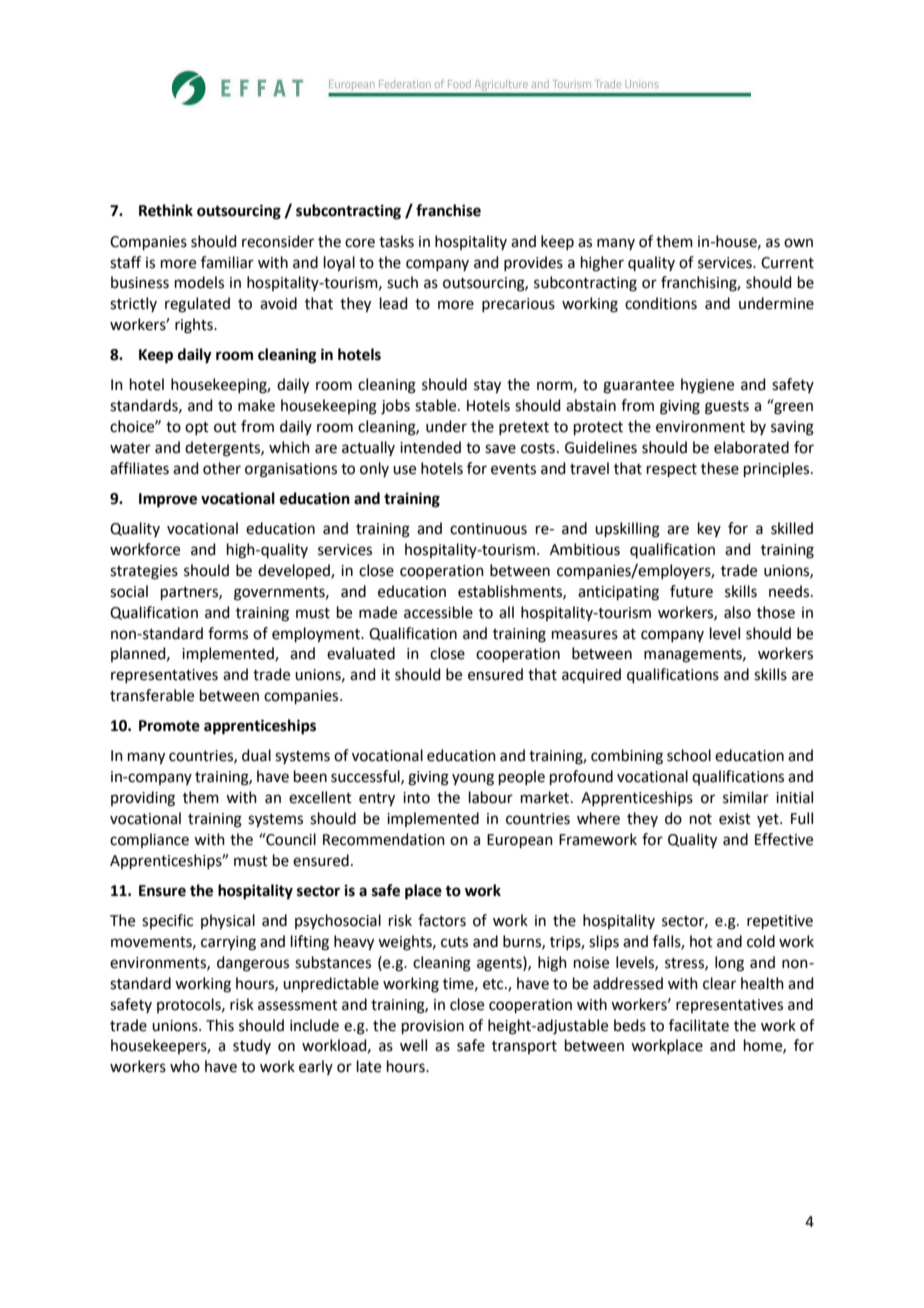 The image size is (924, 1308). What do you see at coordinates (699, 1025) in the screenshot?
I see `facilitate` at bounding box center [699, 1025].
